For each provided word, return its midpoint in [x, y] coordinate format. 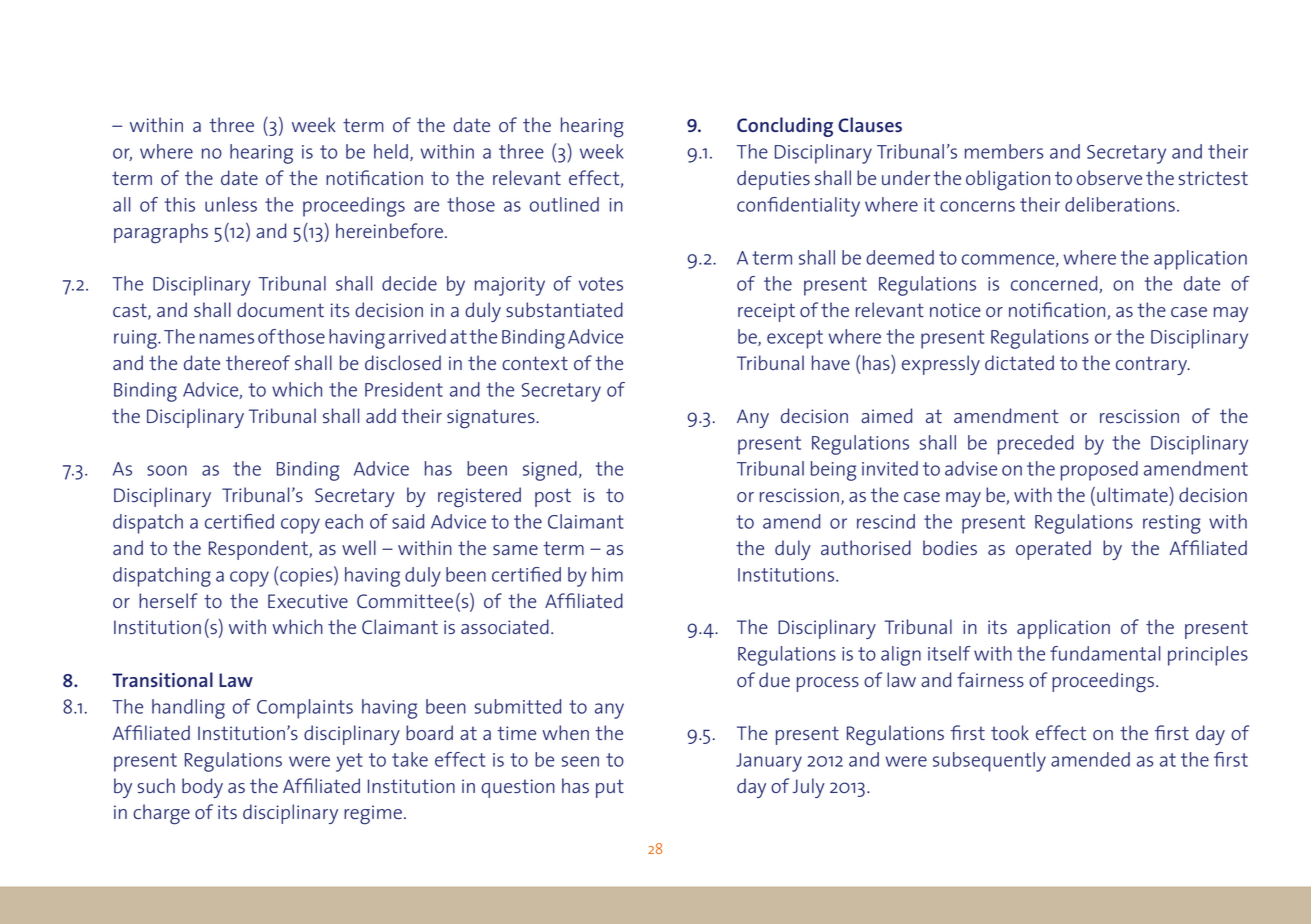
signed [550, 471]
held [391, 151]
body [202, 788]
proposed [1099, 471]
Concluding [785, 127]
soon [167, 470]
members [1004, 151]
